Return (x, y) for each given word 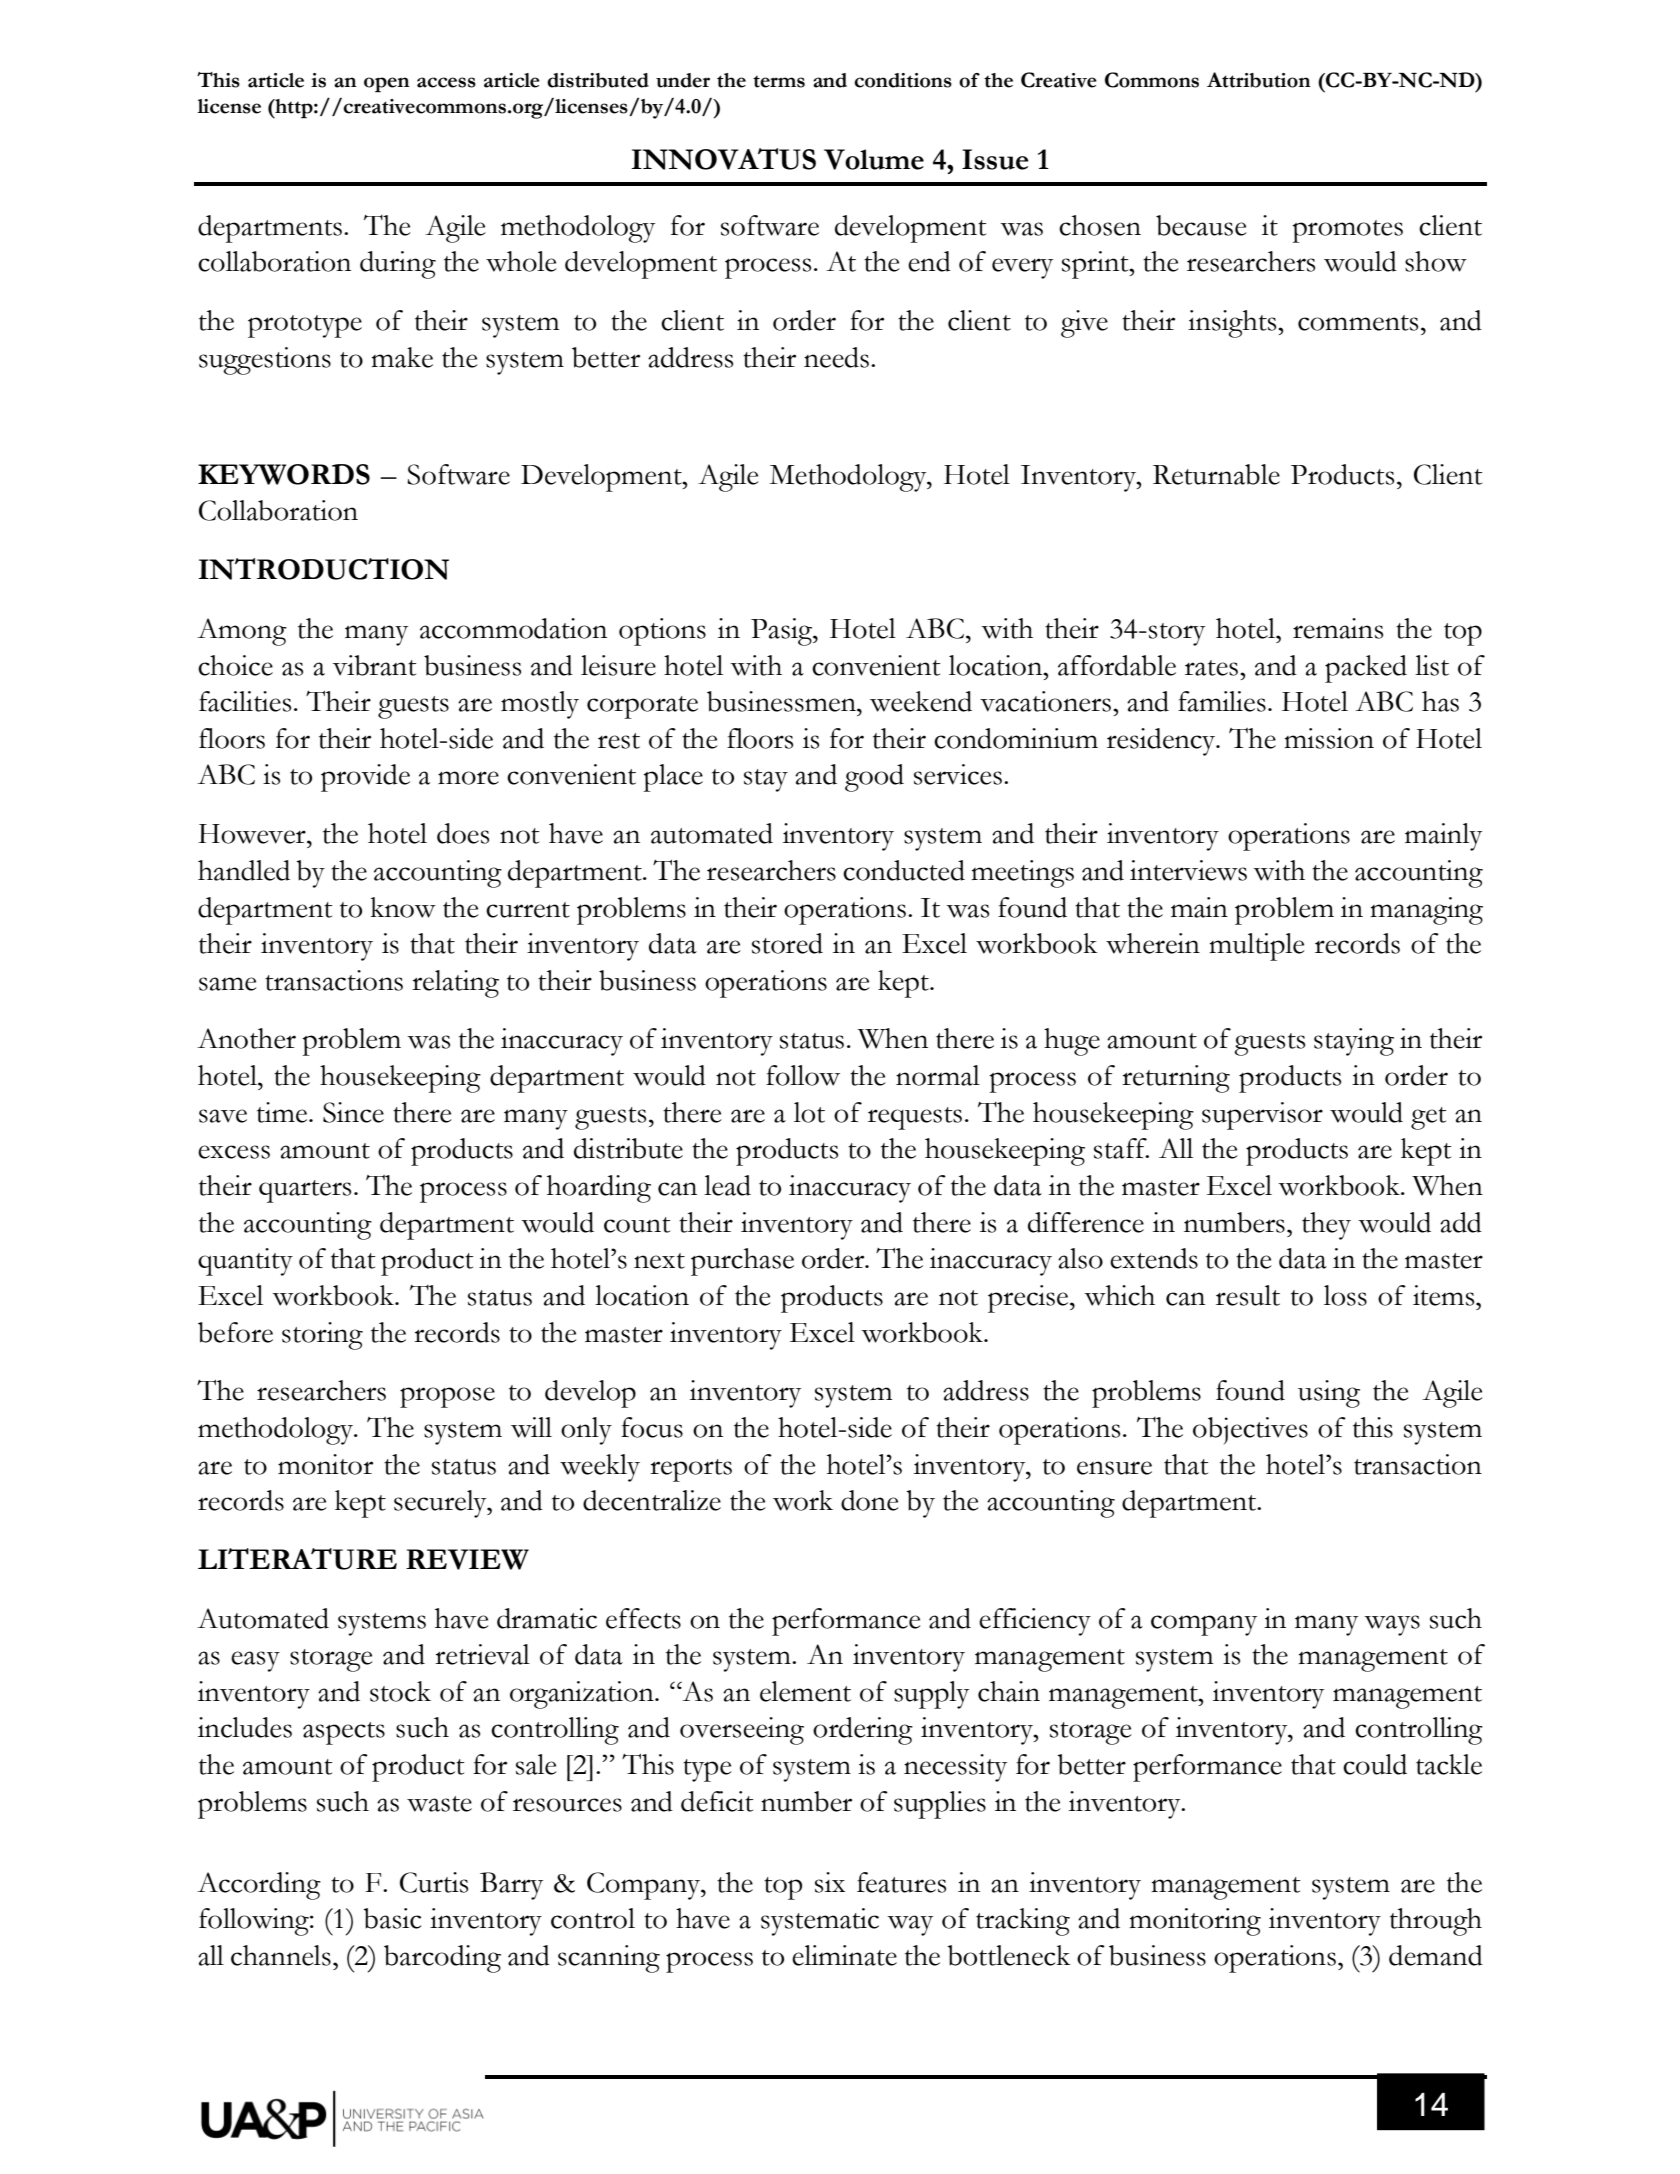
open (387, 85)
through (1436, 1922)
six (830, 1882)
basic (392, 1918)
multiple (1257, 947)
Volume (874, 159)
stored (787, 943)
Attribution (1259, 80)
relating (455, 984)
